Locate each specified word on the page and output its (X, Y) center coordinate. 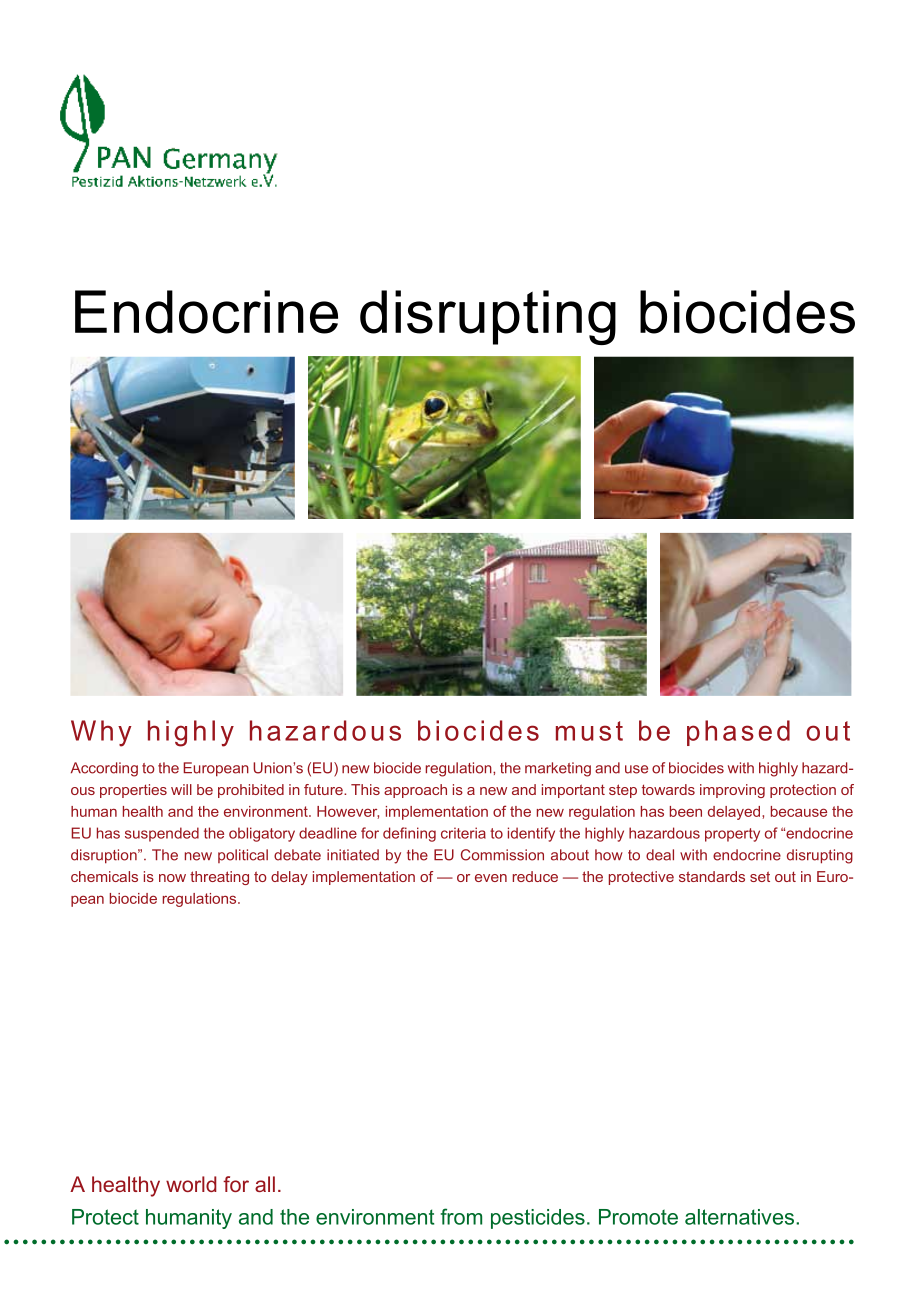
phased (738, 733)
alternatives (739, 1217)
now (172, 878)
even (491, 878)
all (265, 1184)
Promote (638, 1217)
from (461, 1216)
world (191, 1184)
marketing (558, 769)
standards (712, 876)
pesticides (538, 1219)
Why (101, 733)
